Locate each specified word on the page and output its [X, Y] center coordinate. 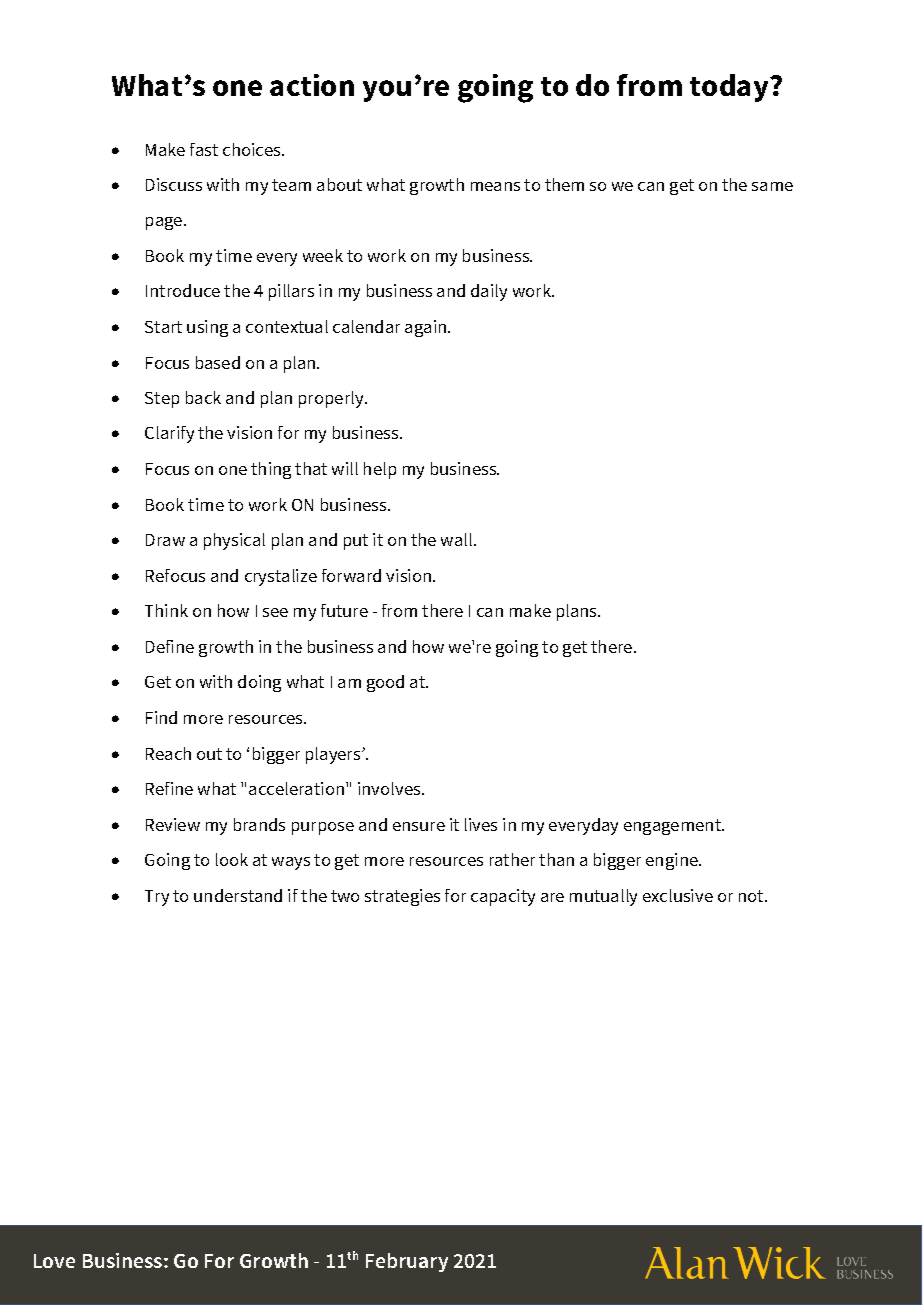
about [339, 184]
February [407, 1262]
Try [157, 898]
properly [332, 399]
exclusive [678, 895]
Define [170, 646]
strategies [402, 897]
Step [162, 400]
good [385, 683]
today [730, 88]
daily [489, 292]
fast [204, 149]
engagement [674, 827]
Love [54, 1261]
